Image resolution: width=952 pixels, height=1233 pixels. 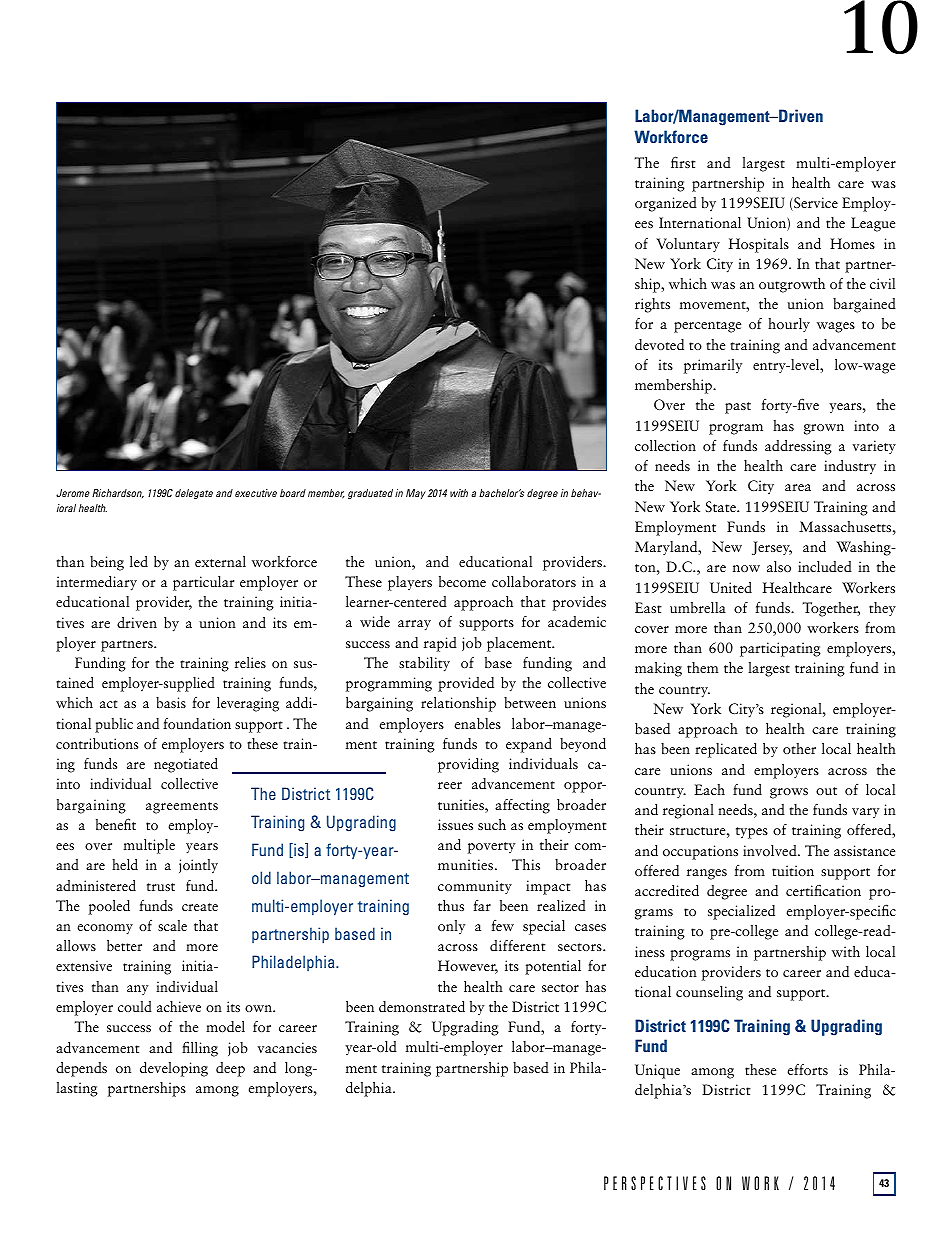 I want to click on trust, so click(x=161, y=887).
